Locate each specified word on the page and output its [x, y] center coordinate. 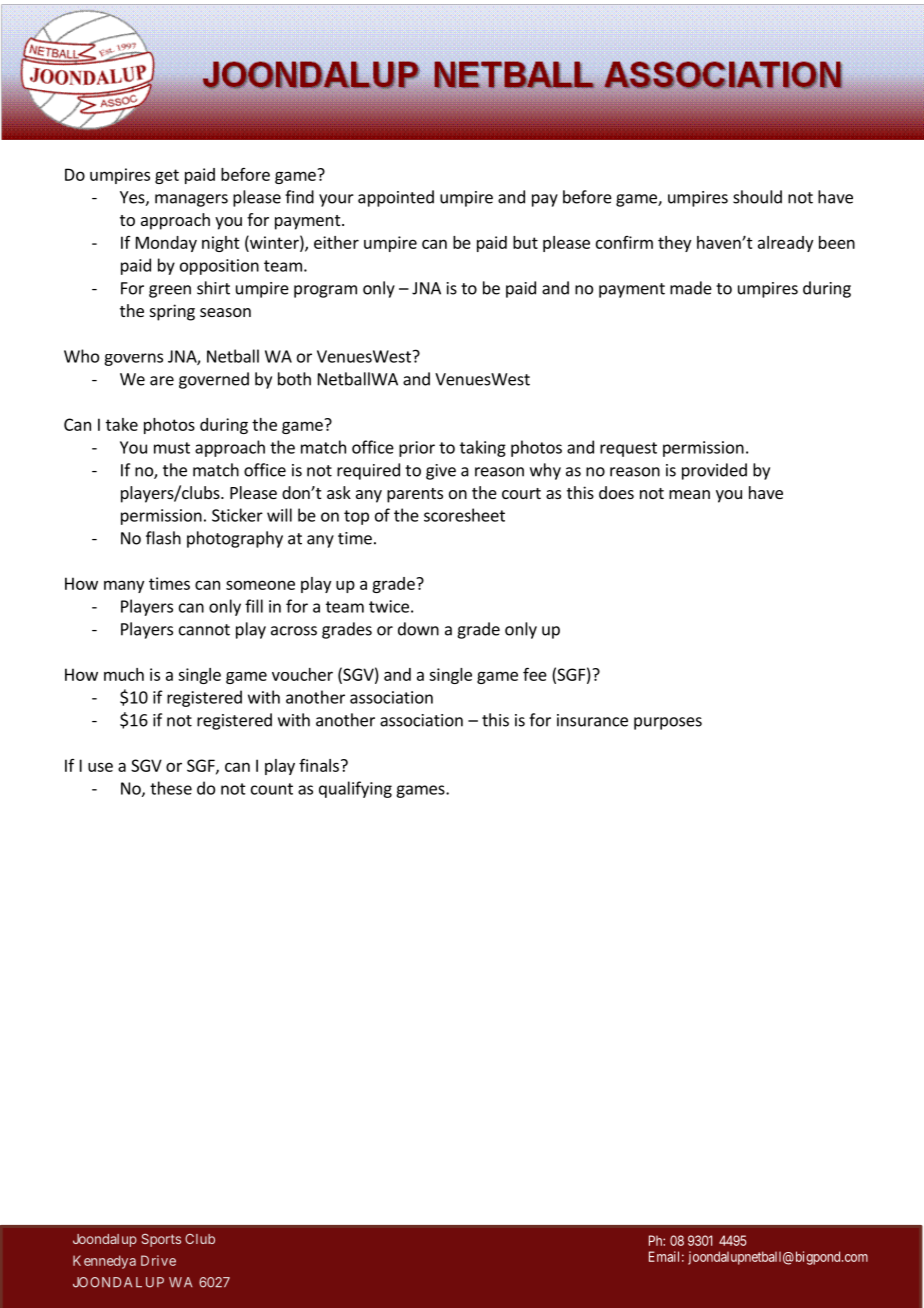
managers [191, 200]
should [757, 197]
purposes [668, 723]
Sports [161, 1240]
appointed [396, 198]
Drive [158, 1260]
